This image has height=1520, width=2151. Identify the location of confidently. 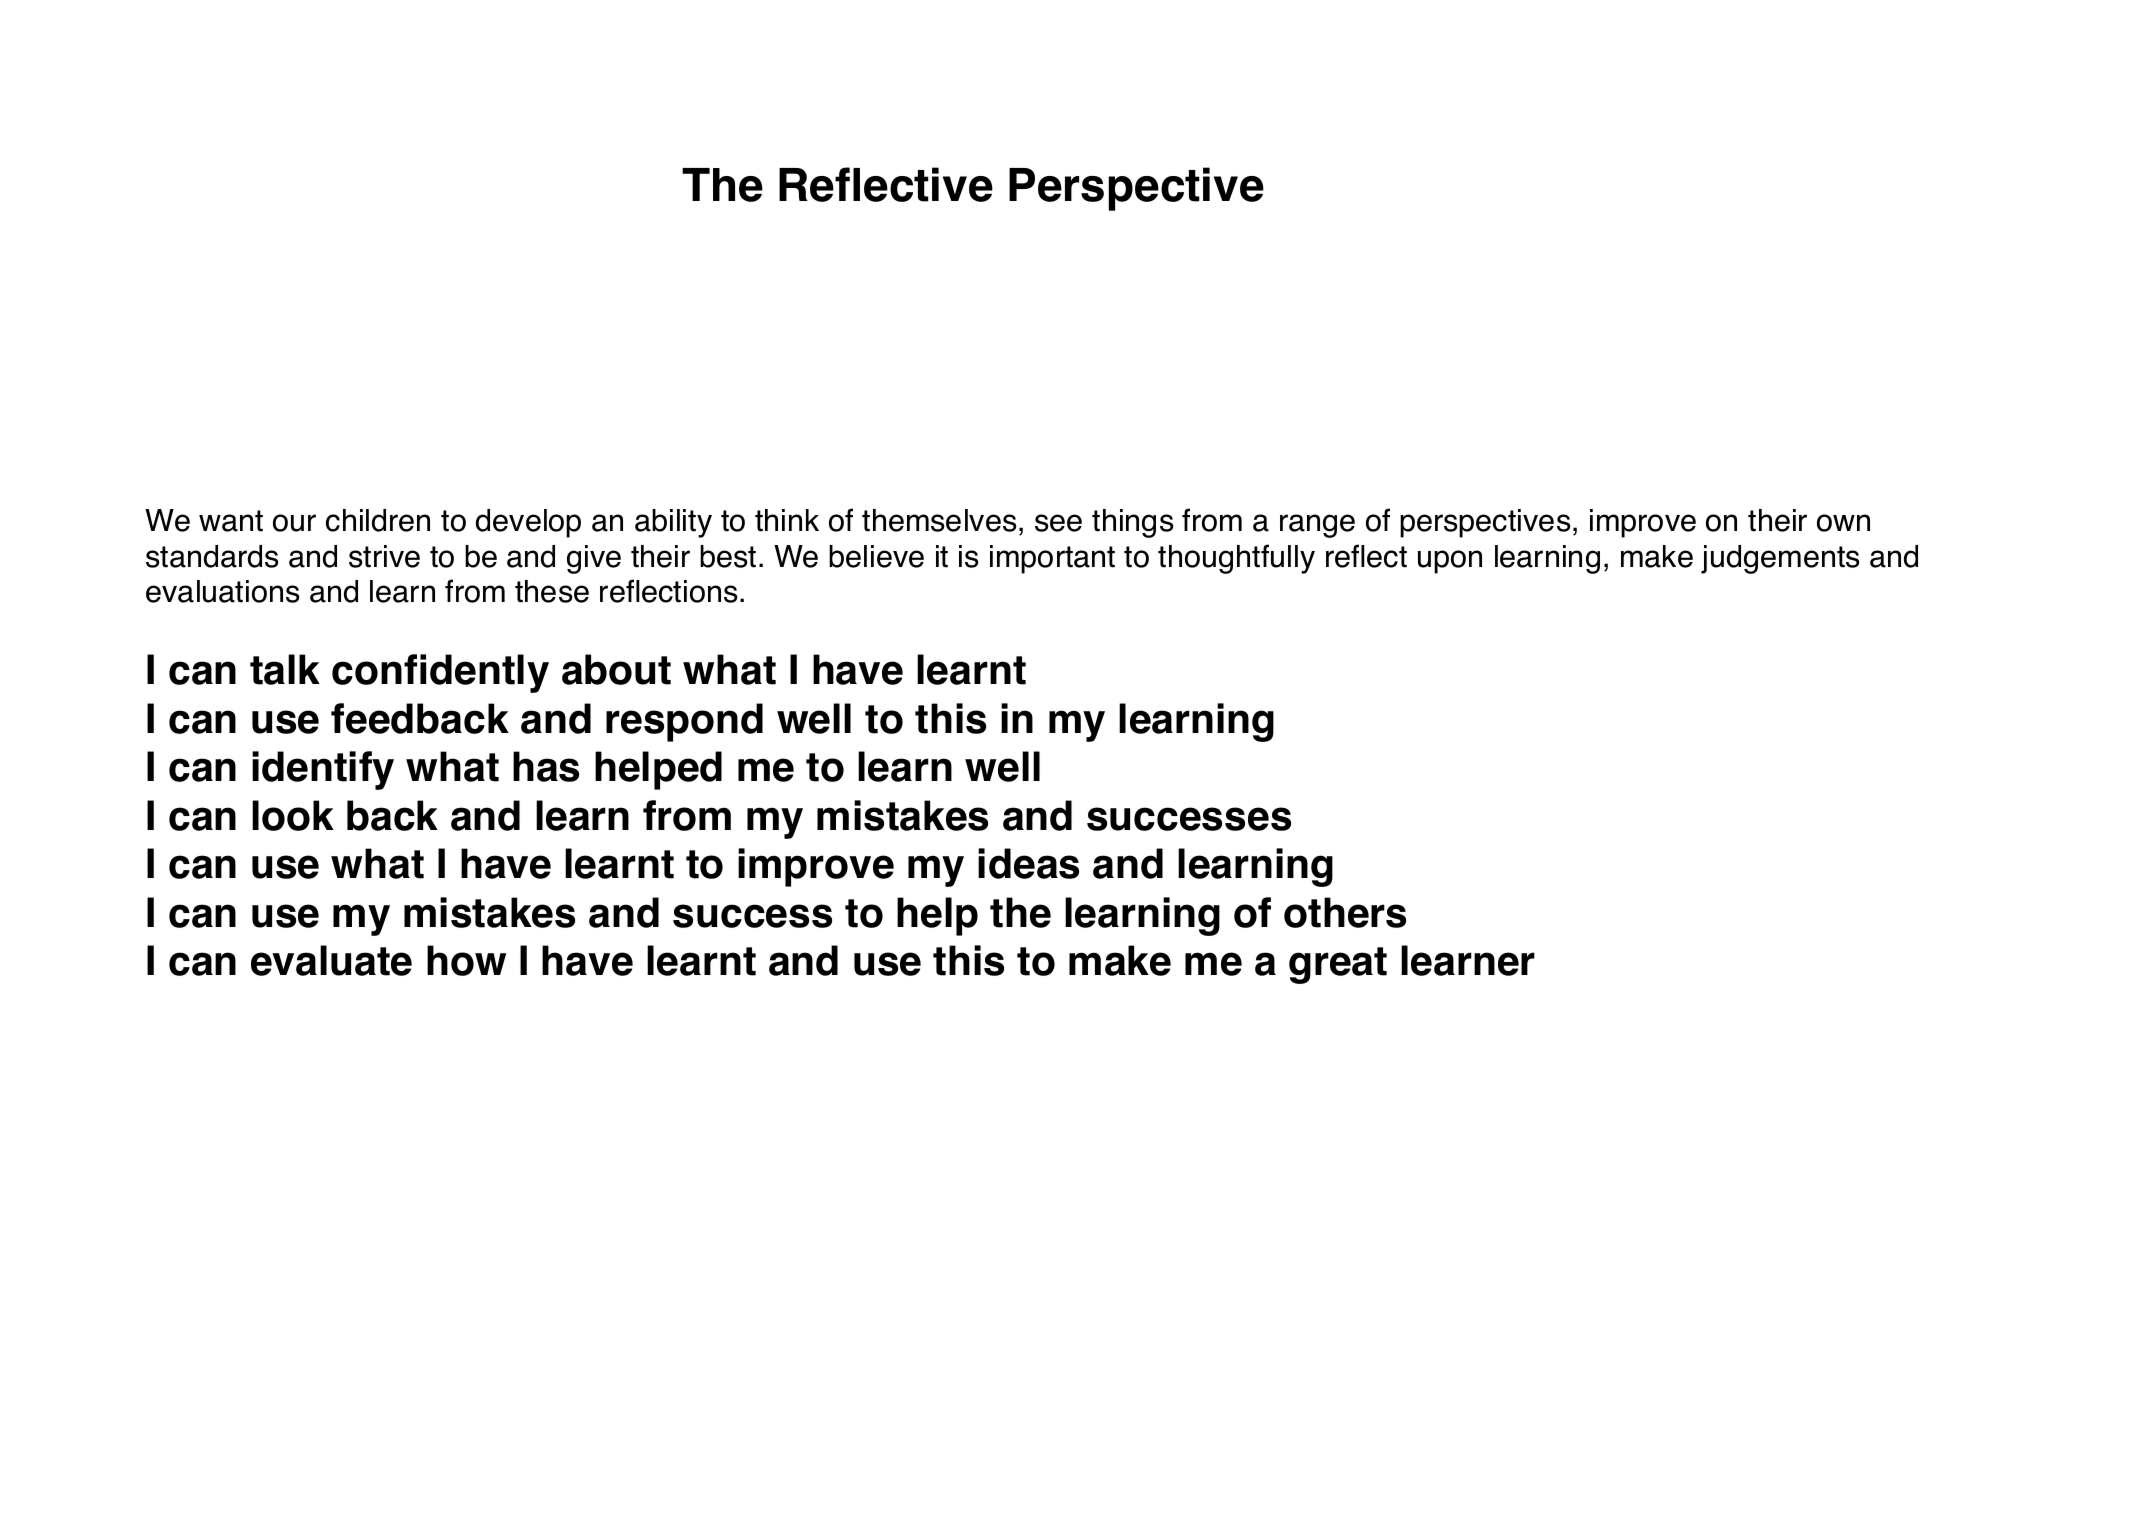
(440, 673).
